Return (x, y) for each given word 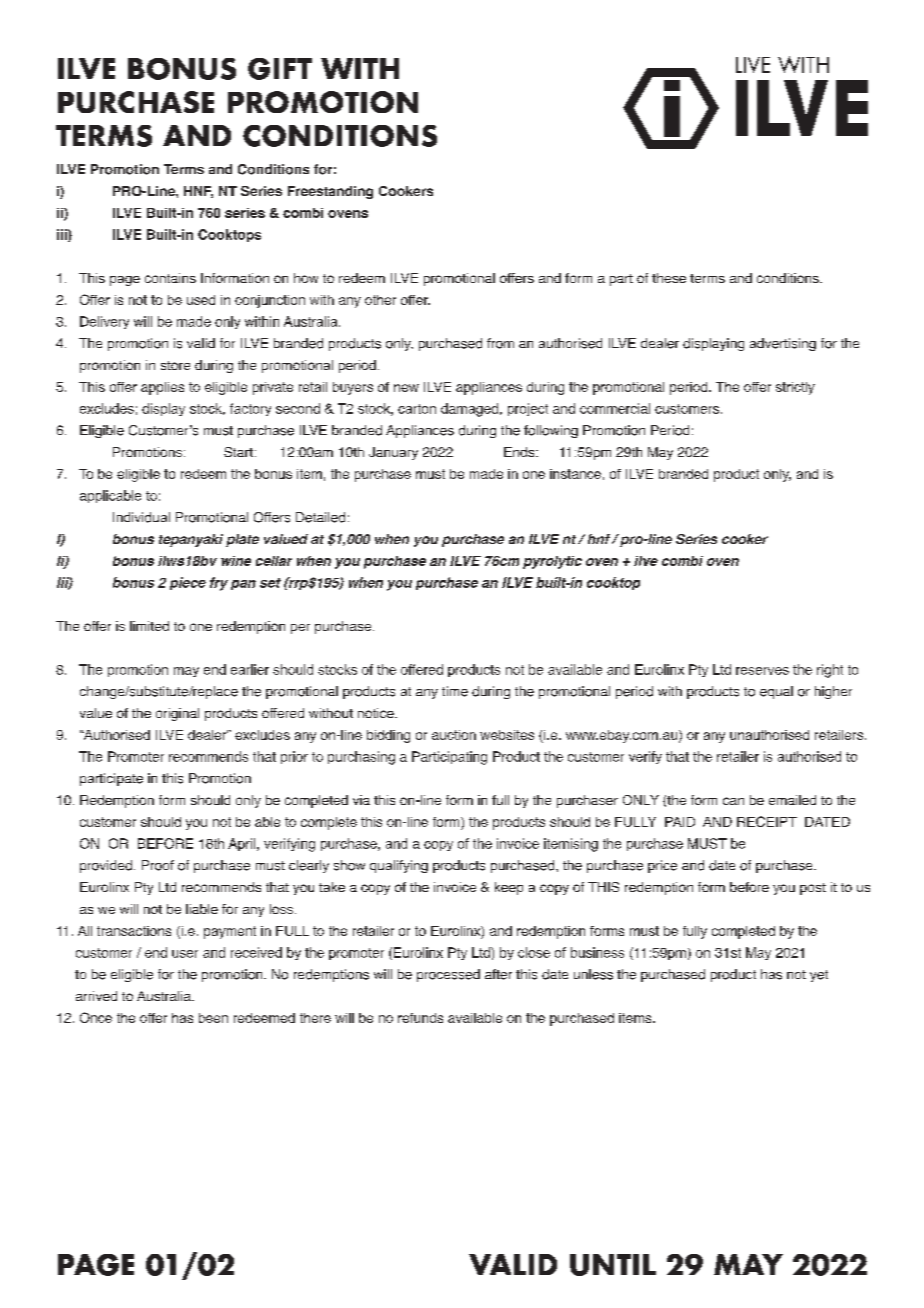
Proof (158, 865)
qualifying (399, 866)
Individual (141, 517)
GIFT (280, 69)
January (393, 453)
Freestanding (330, 192)
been (213, 1018)
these (669, 278)
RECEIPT (767, 821)
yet (819, 976)
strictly (795, 388)
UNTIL (613, 1265)
